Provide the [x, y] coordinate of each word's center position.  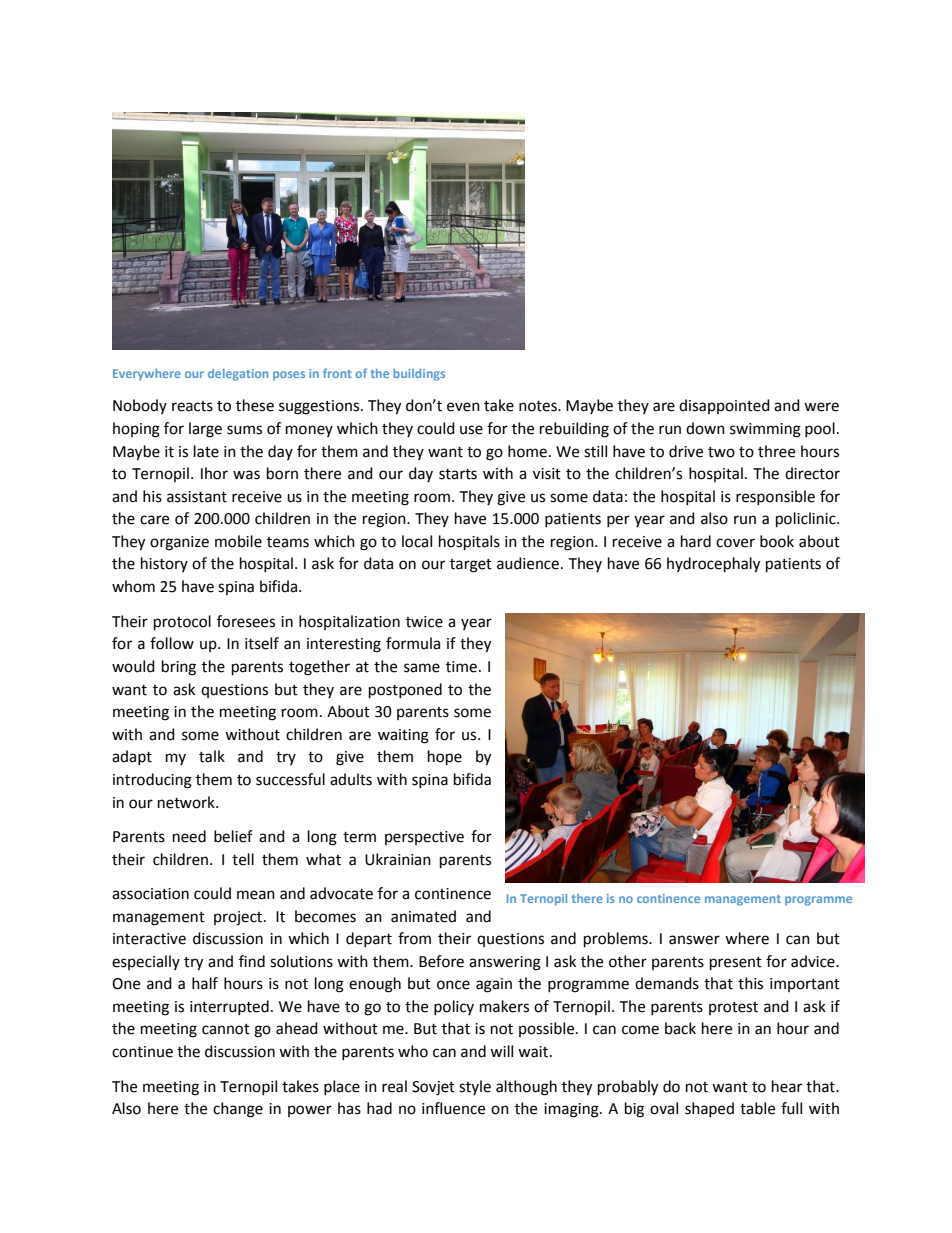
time [461, 667]
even [463, 407]
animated [423, 916]
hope [445, 758]
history [164, 564]
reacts [192, 406]
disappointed [724, 406]
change [238, 1110]
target [471, 566]
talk [212, 756]
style [475, 1087]
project [239, 918]
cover [735, 543]
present [736, 964]
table [757, 1108]
